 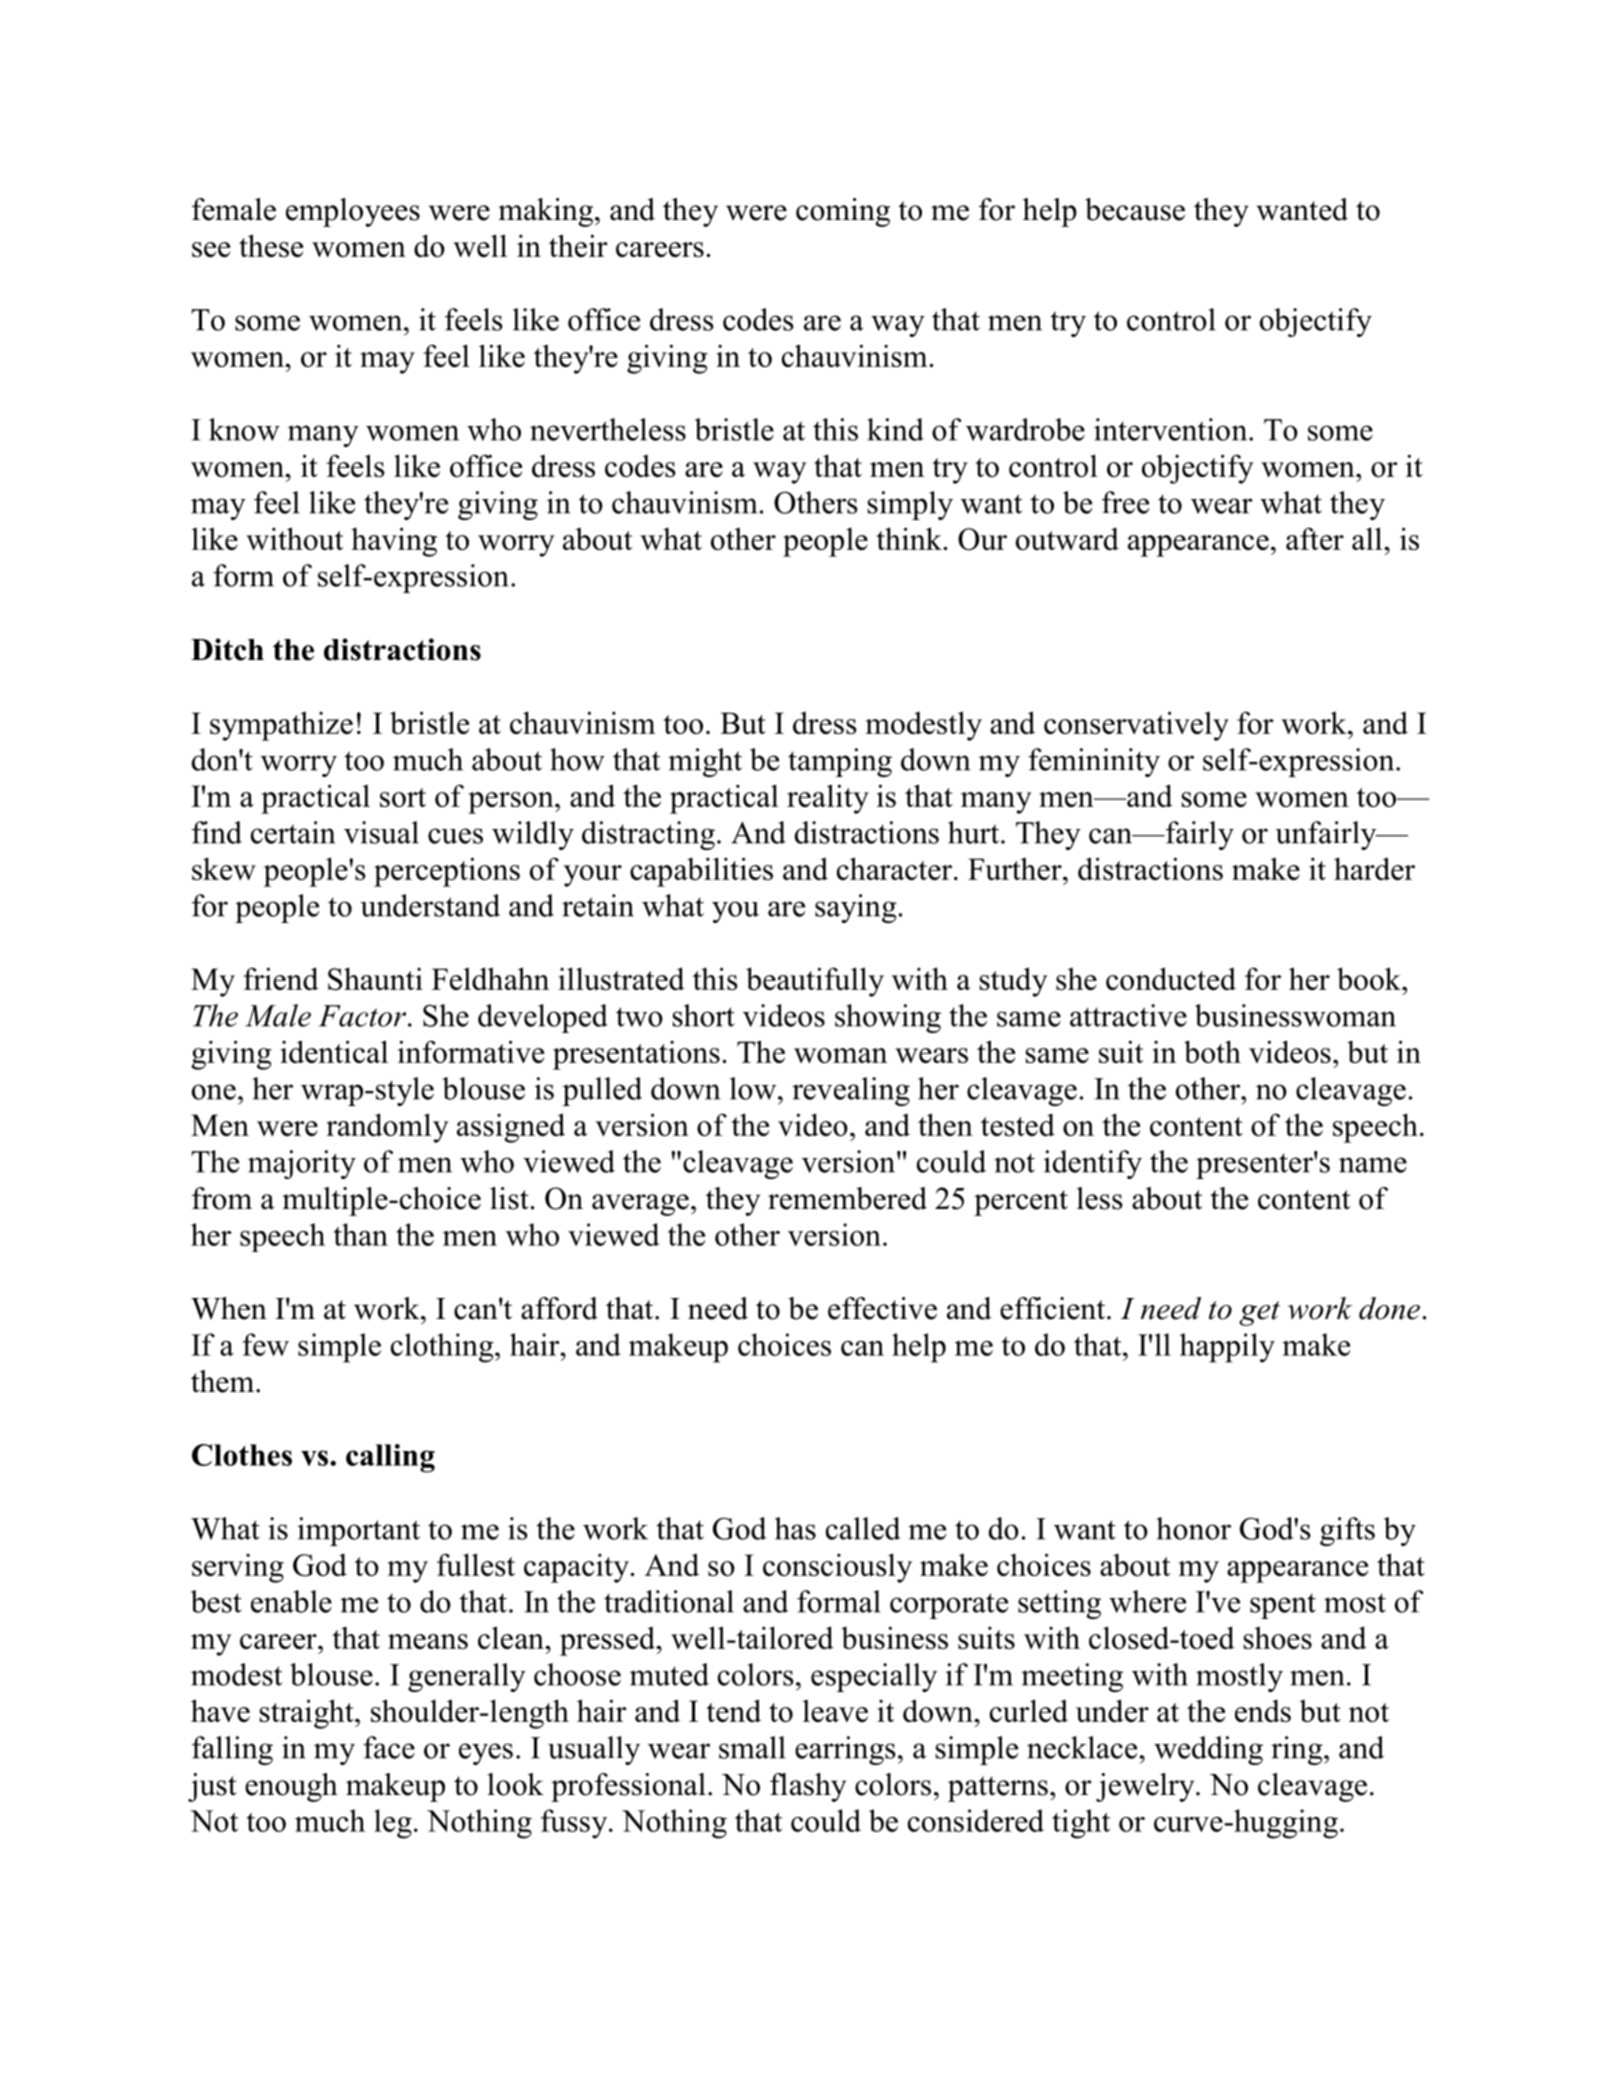 What do you see at coordinates (815, 982) in the screenshot?
I see `beautifully` at bounding box center [815, 982].
